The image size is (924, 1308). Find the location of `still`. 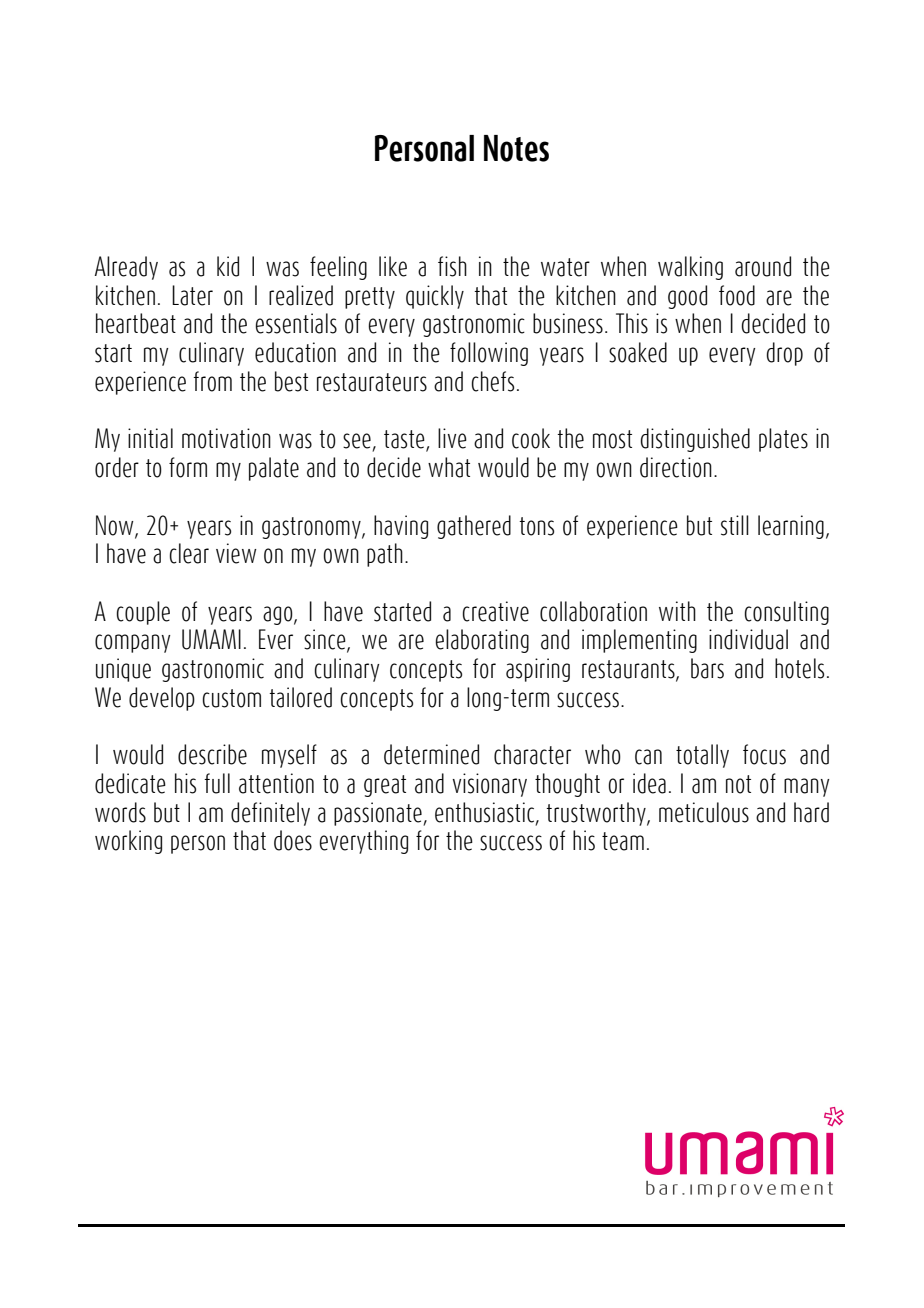

still is located at coordinates (735, 525).
